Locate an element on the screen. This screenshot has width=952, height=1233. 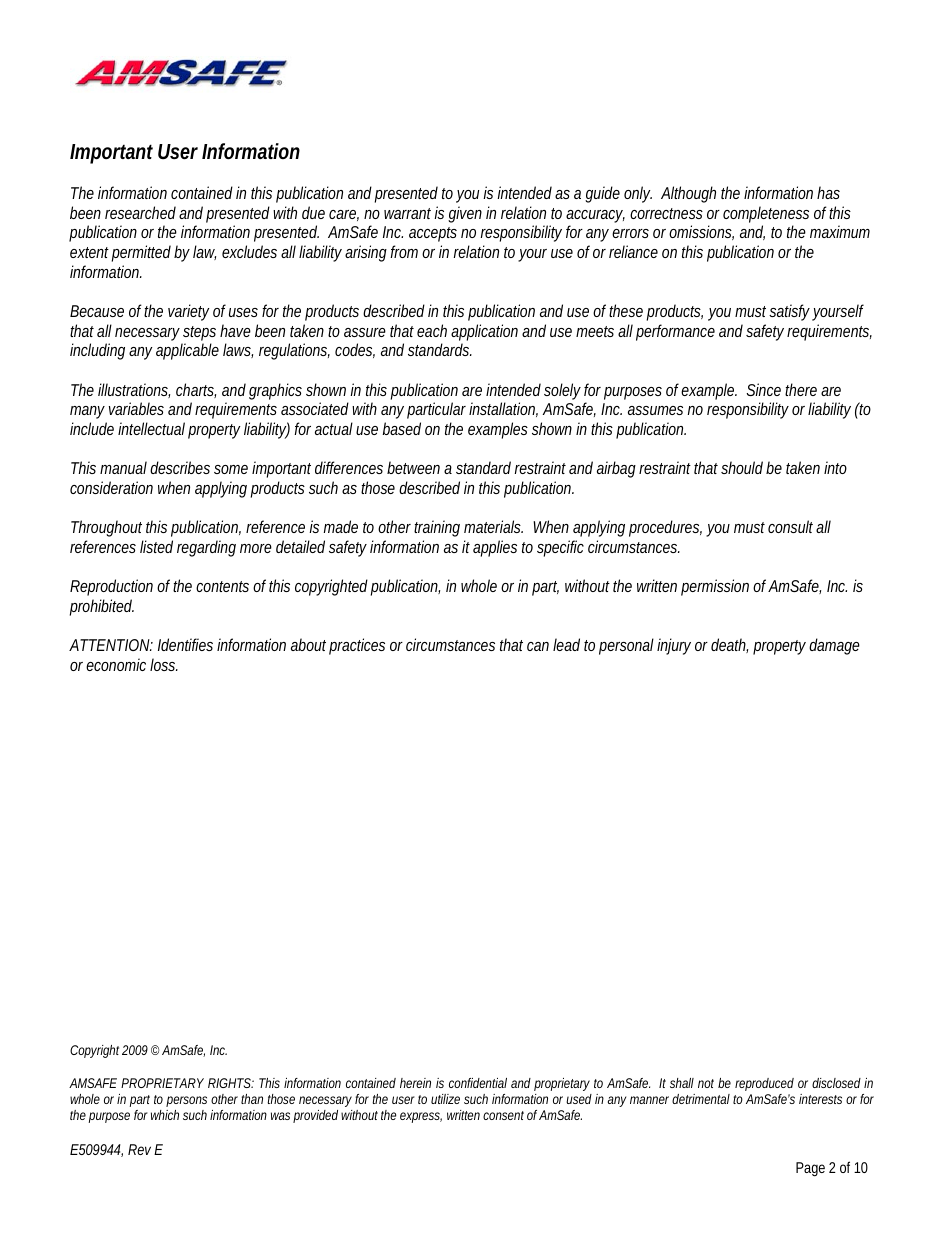
RIGHTS is located at coordinates (229, 1083).
